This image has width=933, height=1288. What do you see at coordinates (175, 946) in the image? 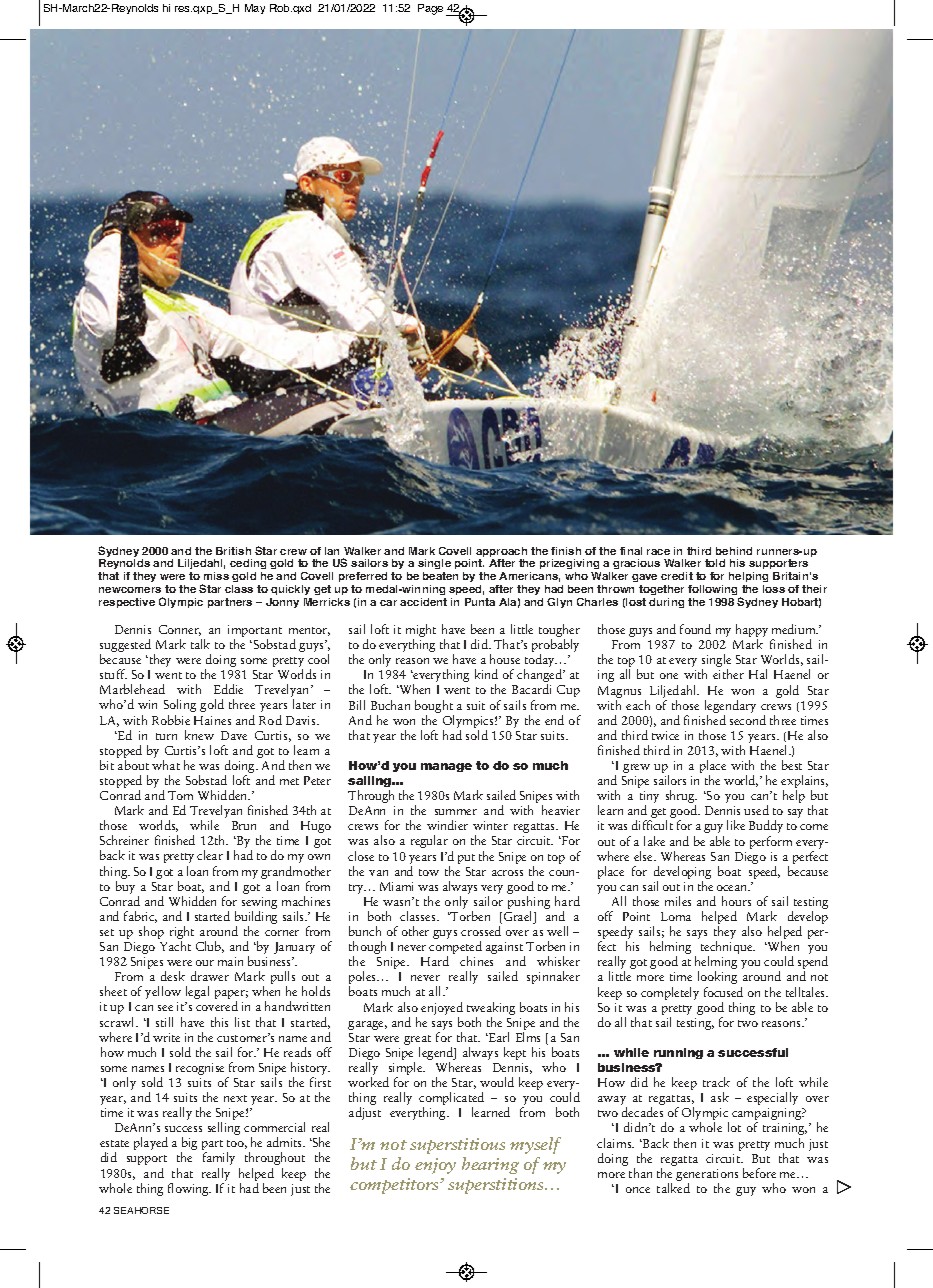
I see `Yacht` at bounding box center [175, 946].
